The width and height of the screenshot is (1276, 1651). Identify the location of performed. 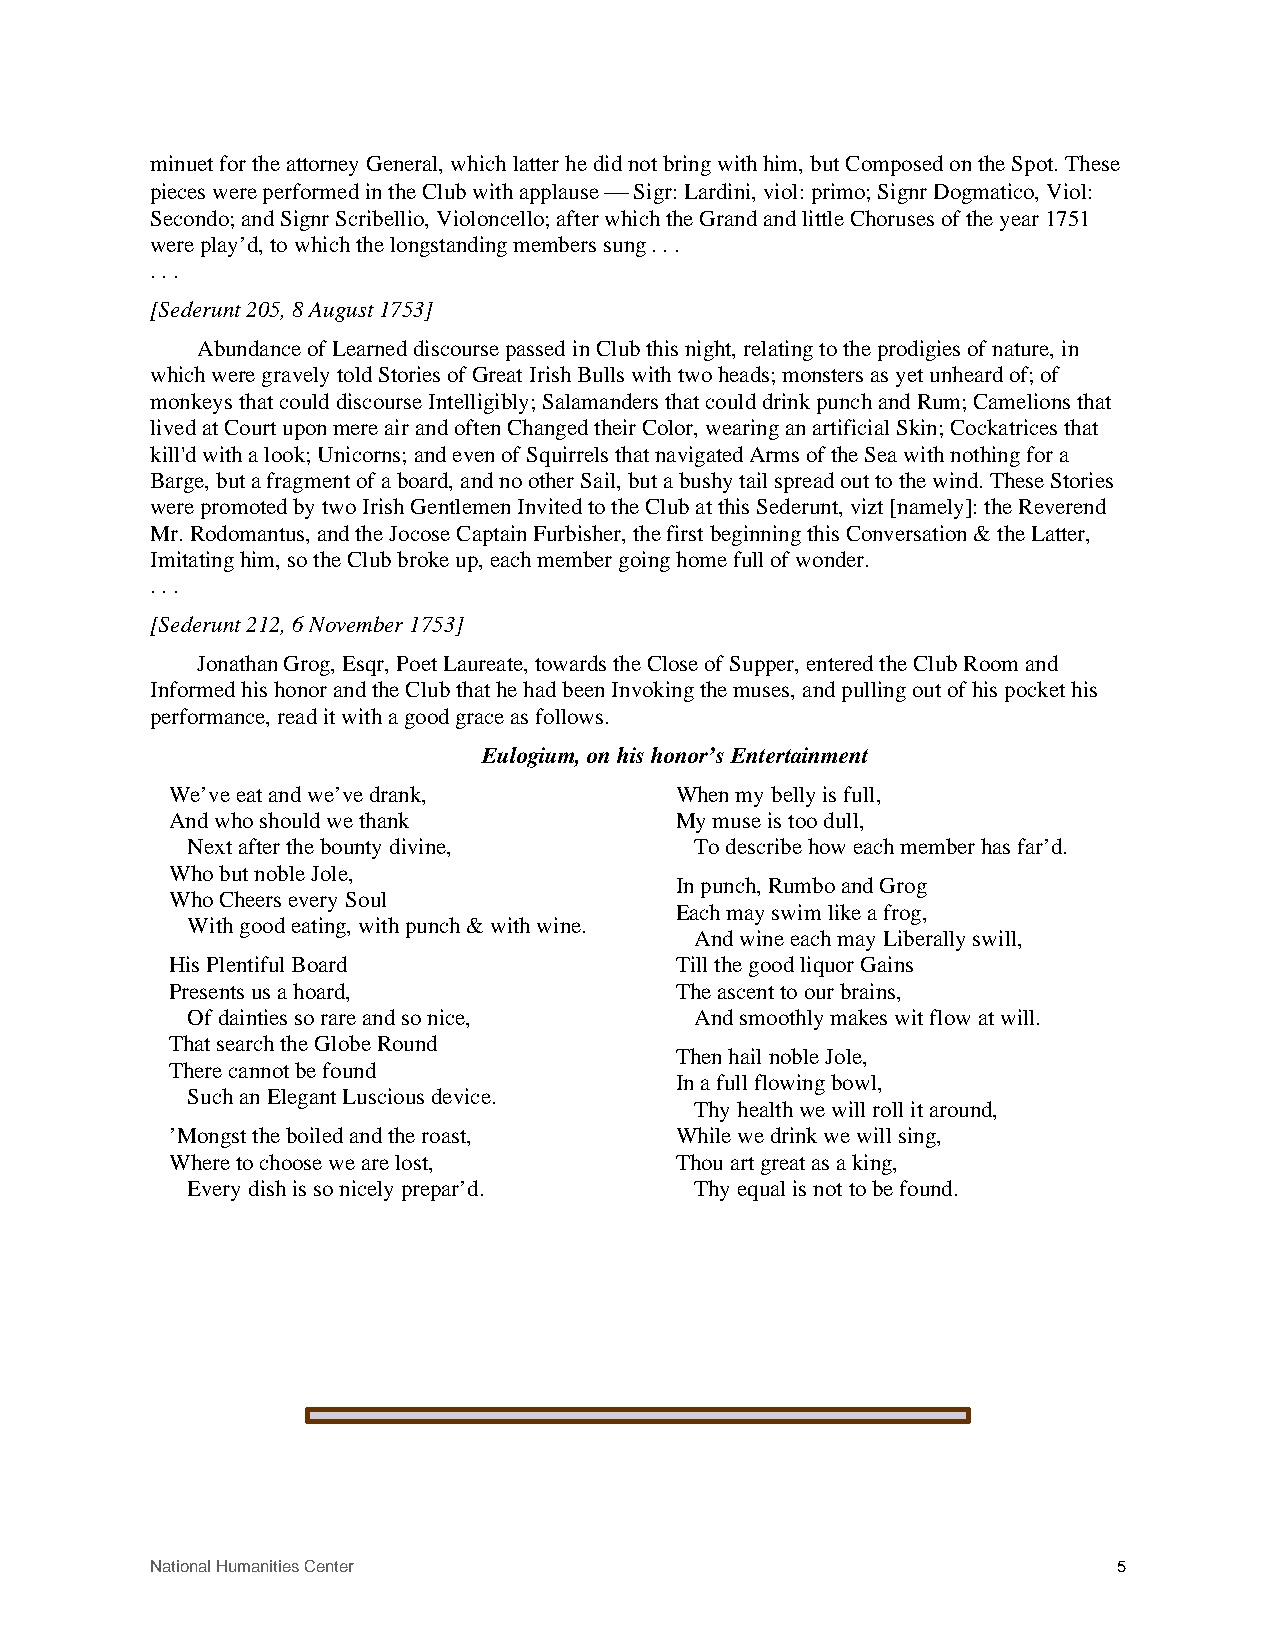
(311, 193).
